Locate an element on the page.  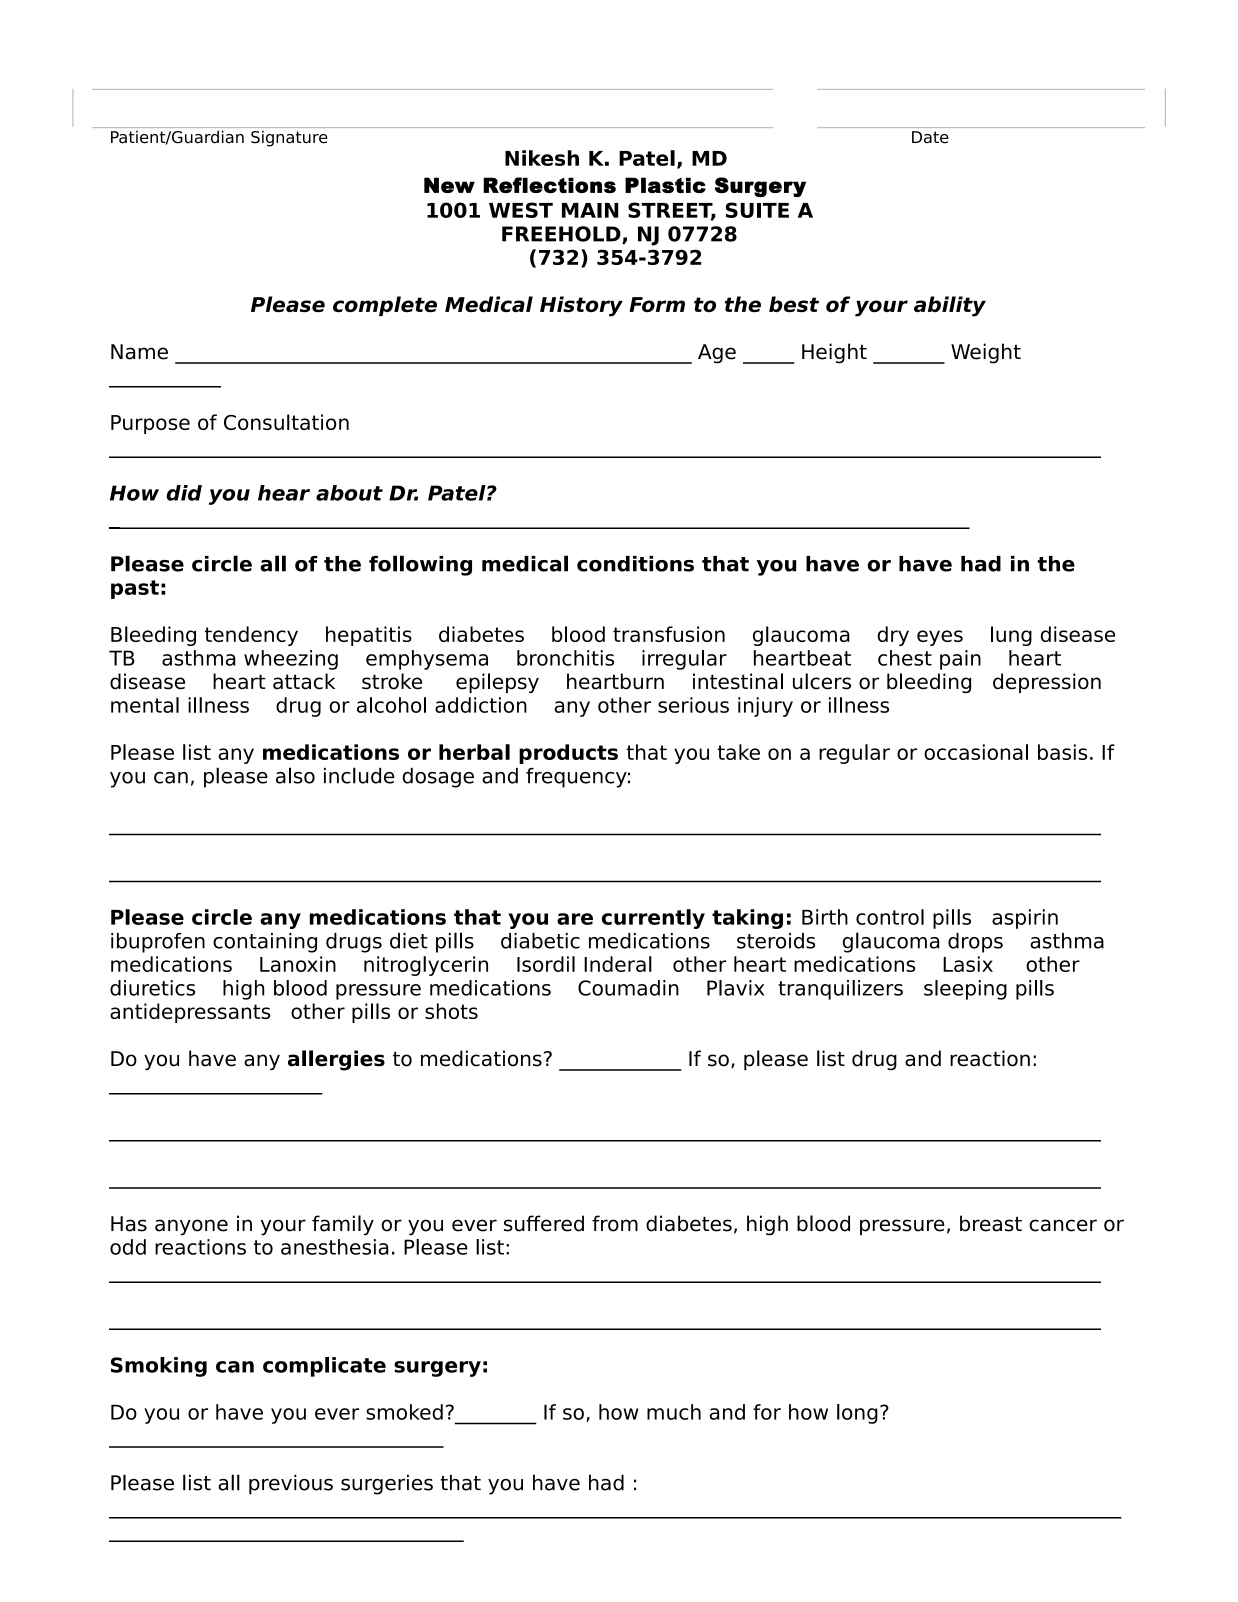
Signature is located at coordinates (289, 138).
